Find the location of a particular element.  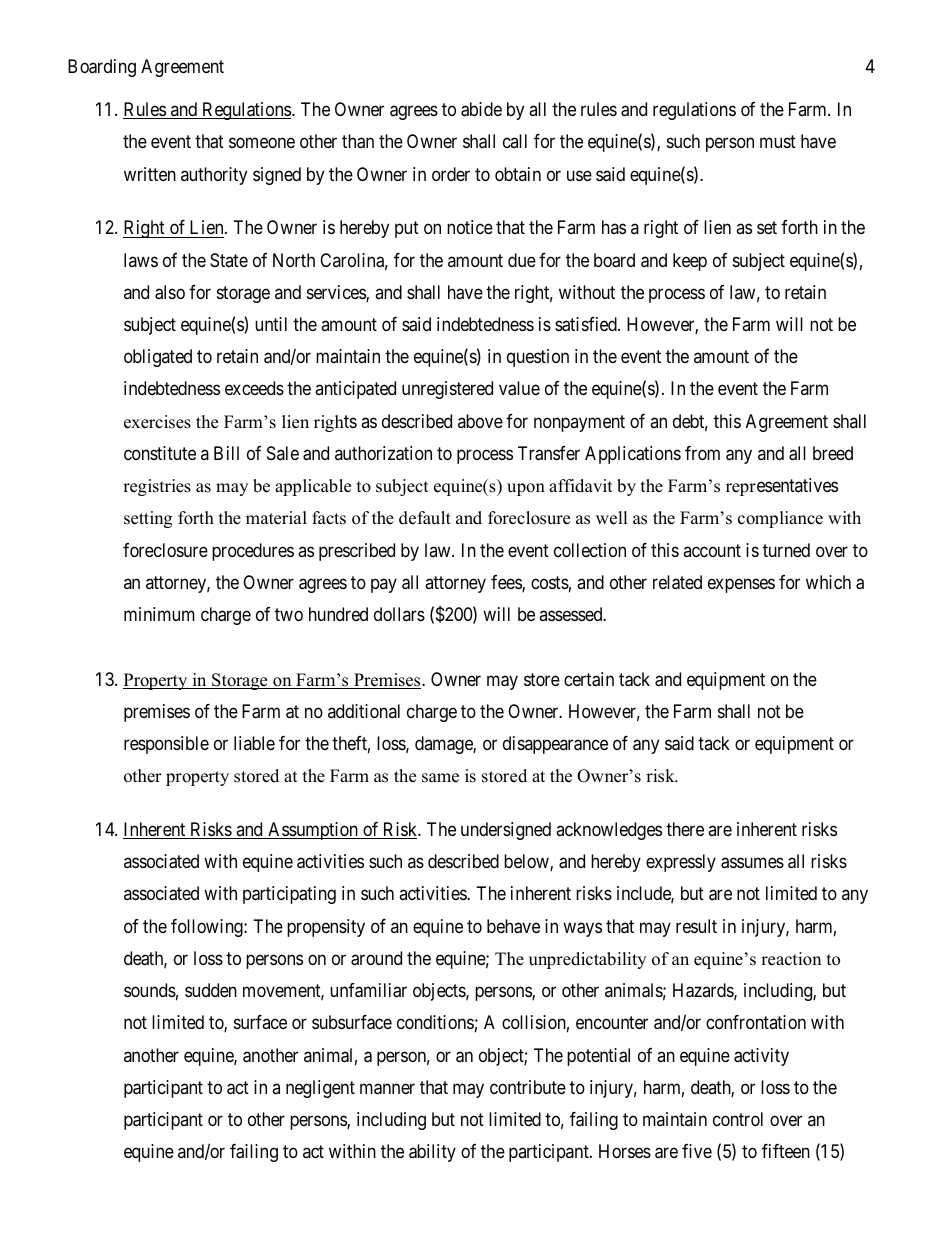

question is located at coordinates (538, 358).
